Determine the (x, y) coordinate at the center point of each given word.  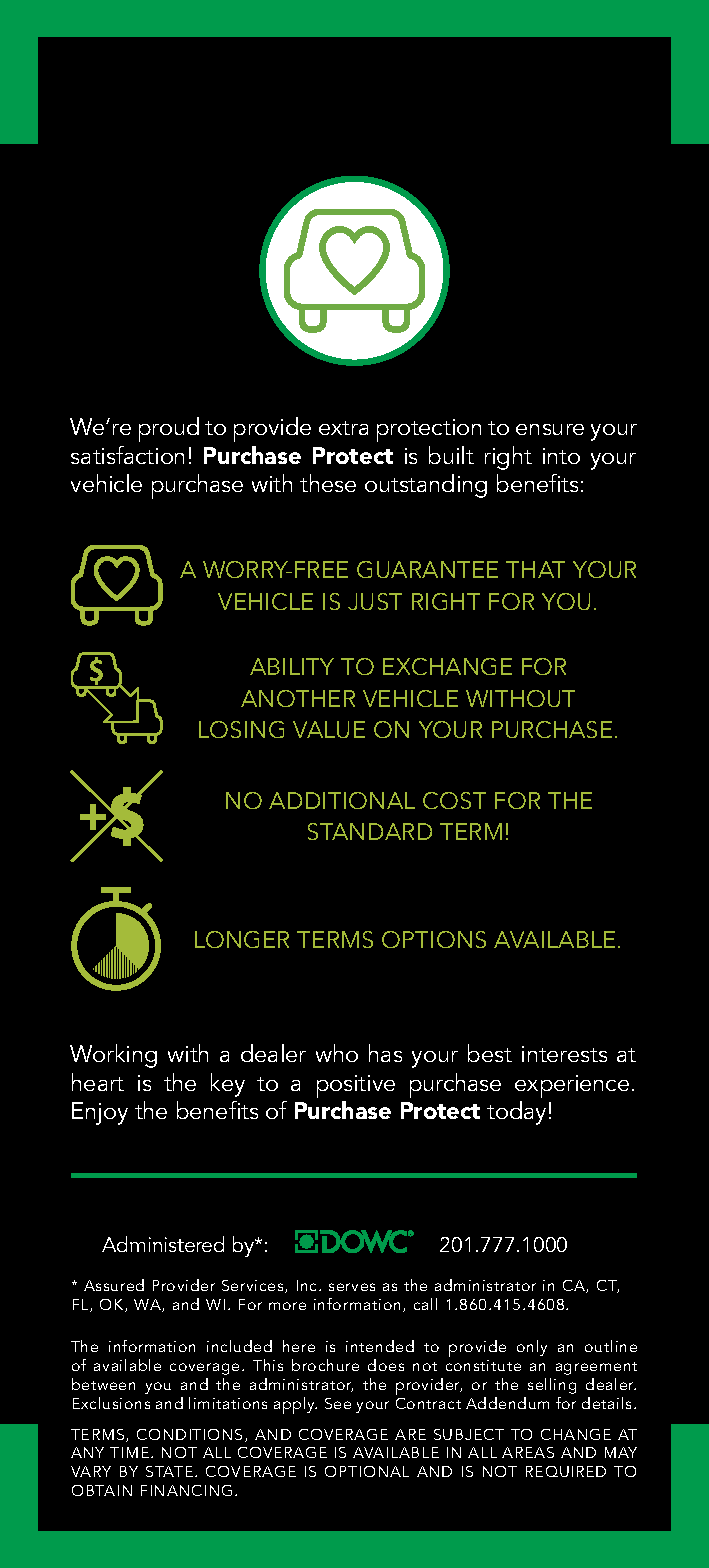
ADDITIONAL (342, 800)
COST (454, 800)
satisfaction (127, 455)
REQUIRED (566, 1471)
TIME (131, 1452)
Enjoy (100, 1113)
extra (343, 428)
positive (356, 1086)
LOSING (241, 729)
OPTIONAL (367, 1471)
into (561, 456)
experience (572, 1086)
